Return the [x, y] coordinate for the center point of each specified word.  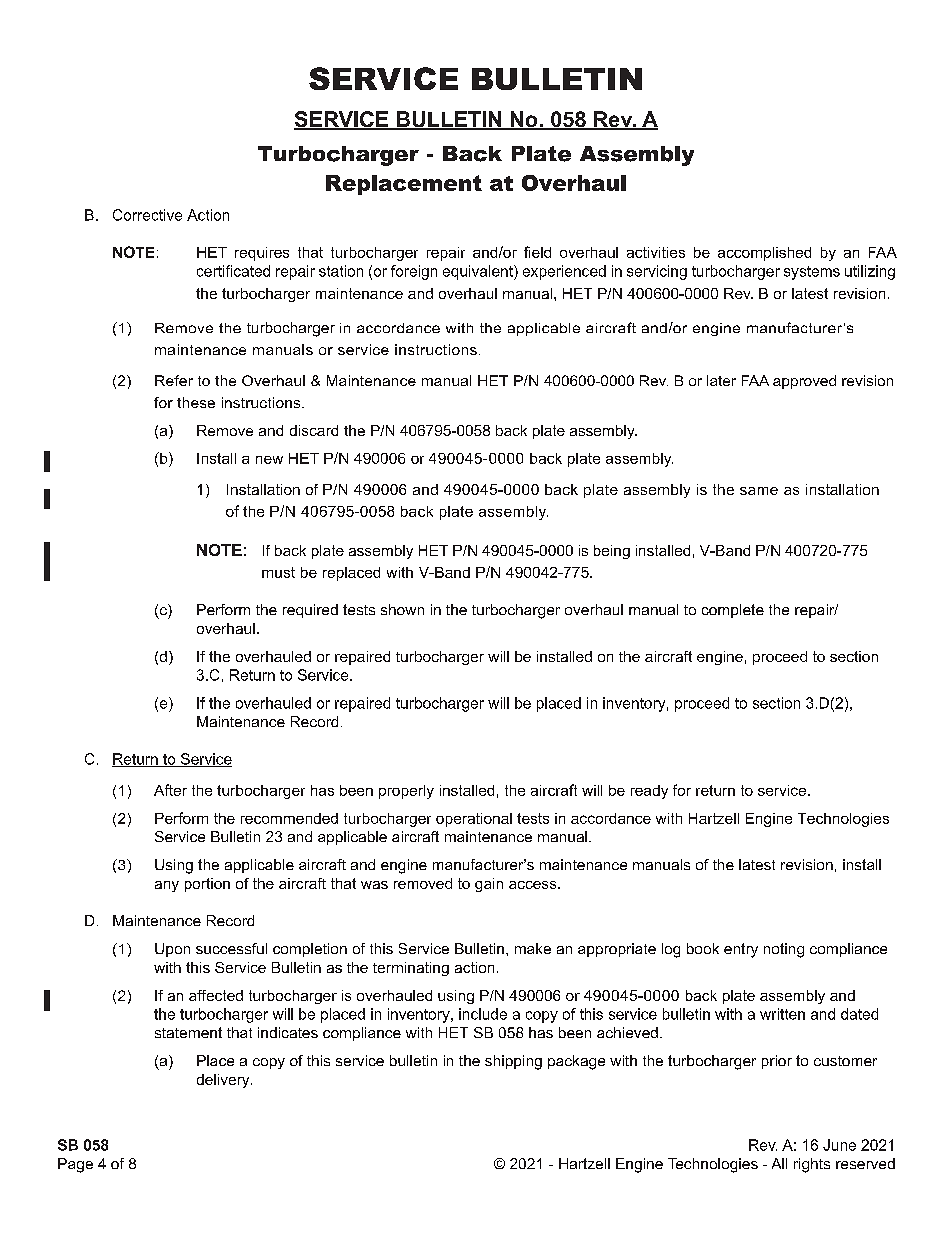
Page [75, 1165]
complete [733, 611]
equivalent [479, 272]
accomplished [764, 254]
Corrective [147, 215]
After [170, 790]
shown [402, 609]
